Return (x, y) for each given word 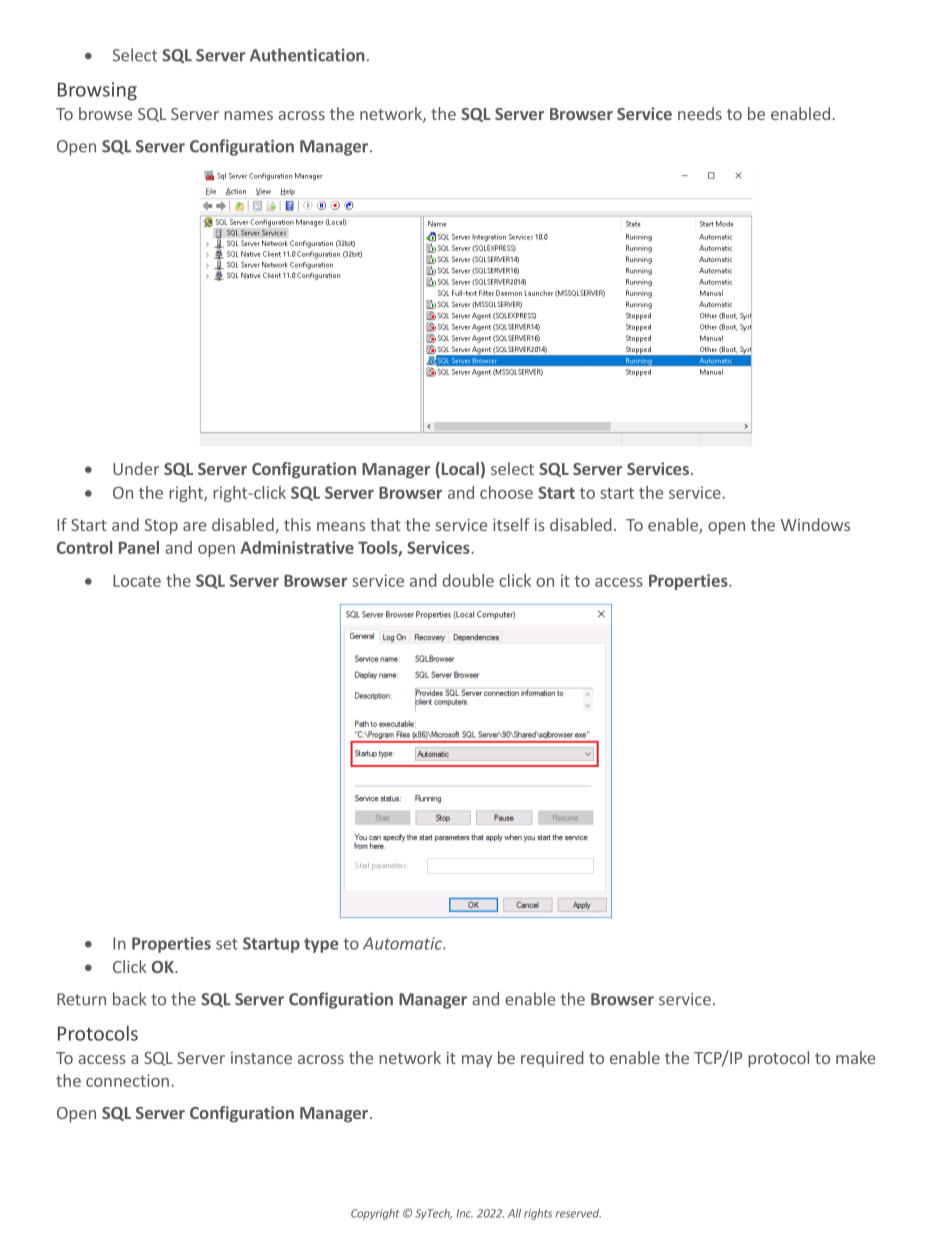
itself (511, 524)
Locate (137, 581)
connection (127, 1080)
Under (136, 468)
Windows (815, 524)
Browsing (97, 91)
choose (506, 492)
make (855, 1057)
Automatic (403, 943)
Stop (161, 527)
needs (700, 113)
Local (459, 470)
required (552, 1059)
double (468, 580)
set (227, 944)
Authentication (307, 55)
